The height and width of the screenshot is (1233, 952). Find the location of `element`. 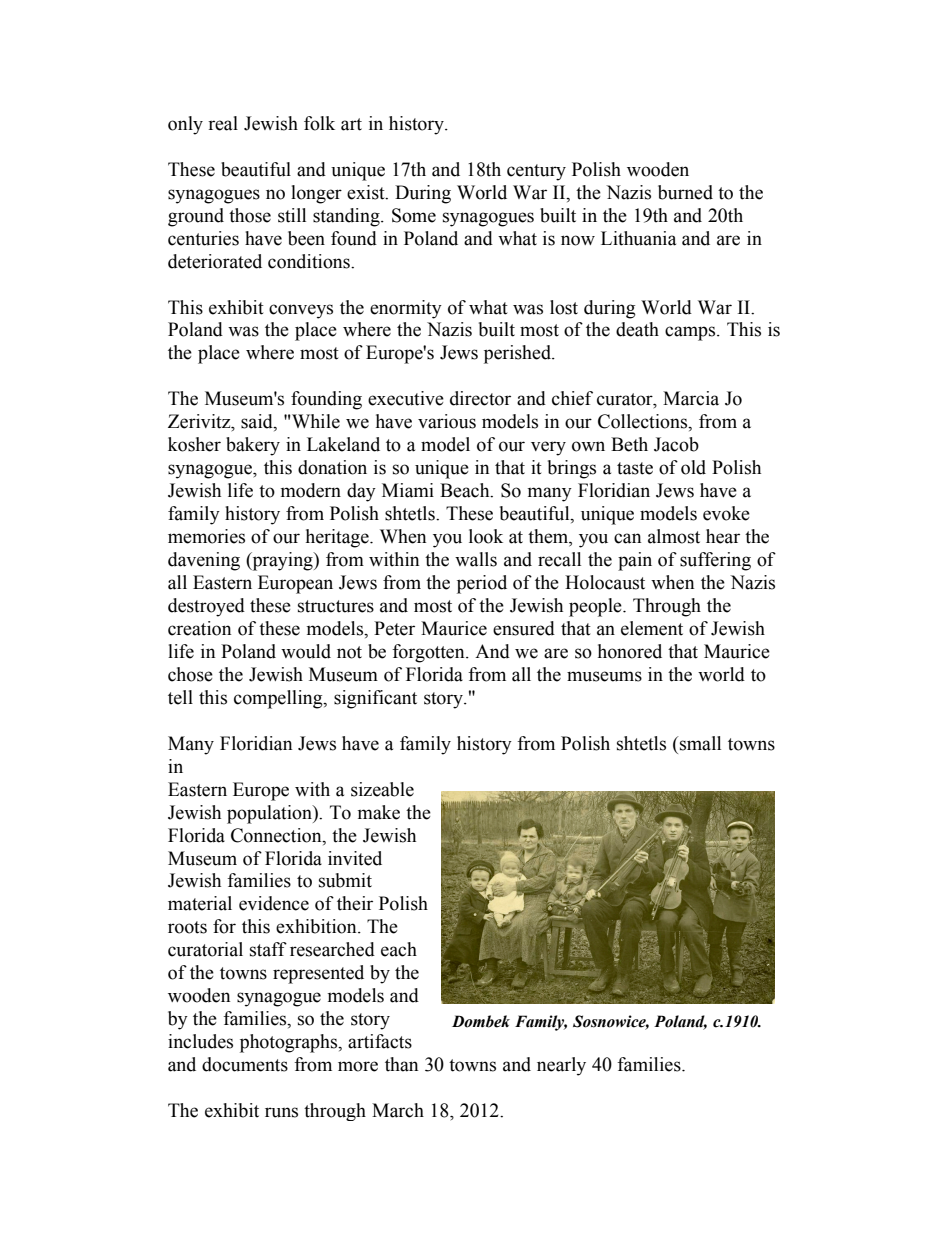

element is located at coordinates (652, 628).
